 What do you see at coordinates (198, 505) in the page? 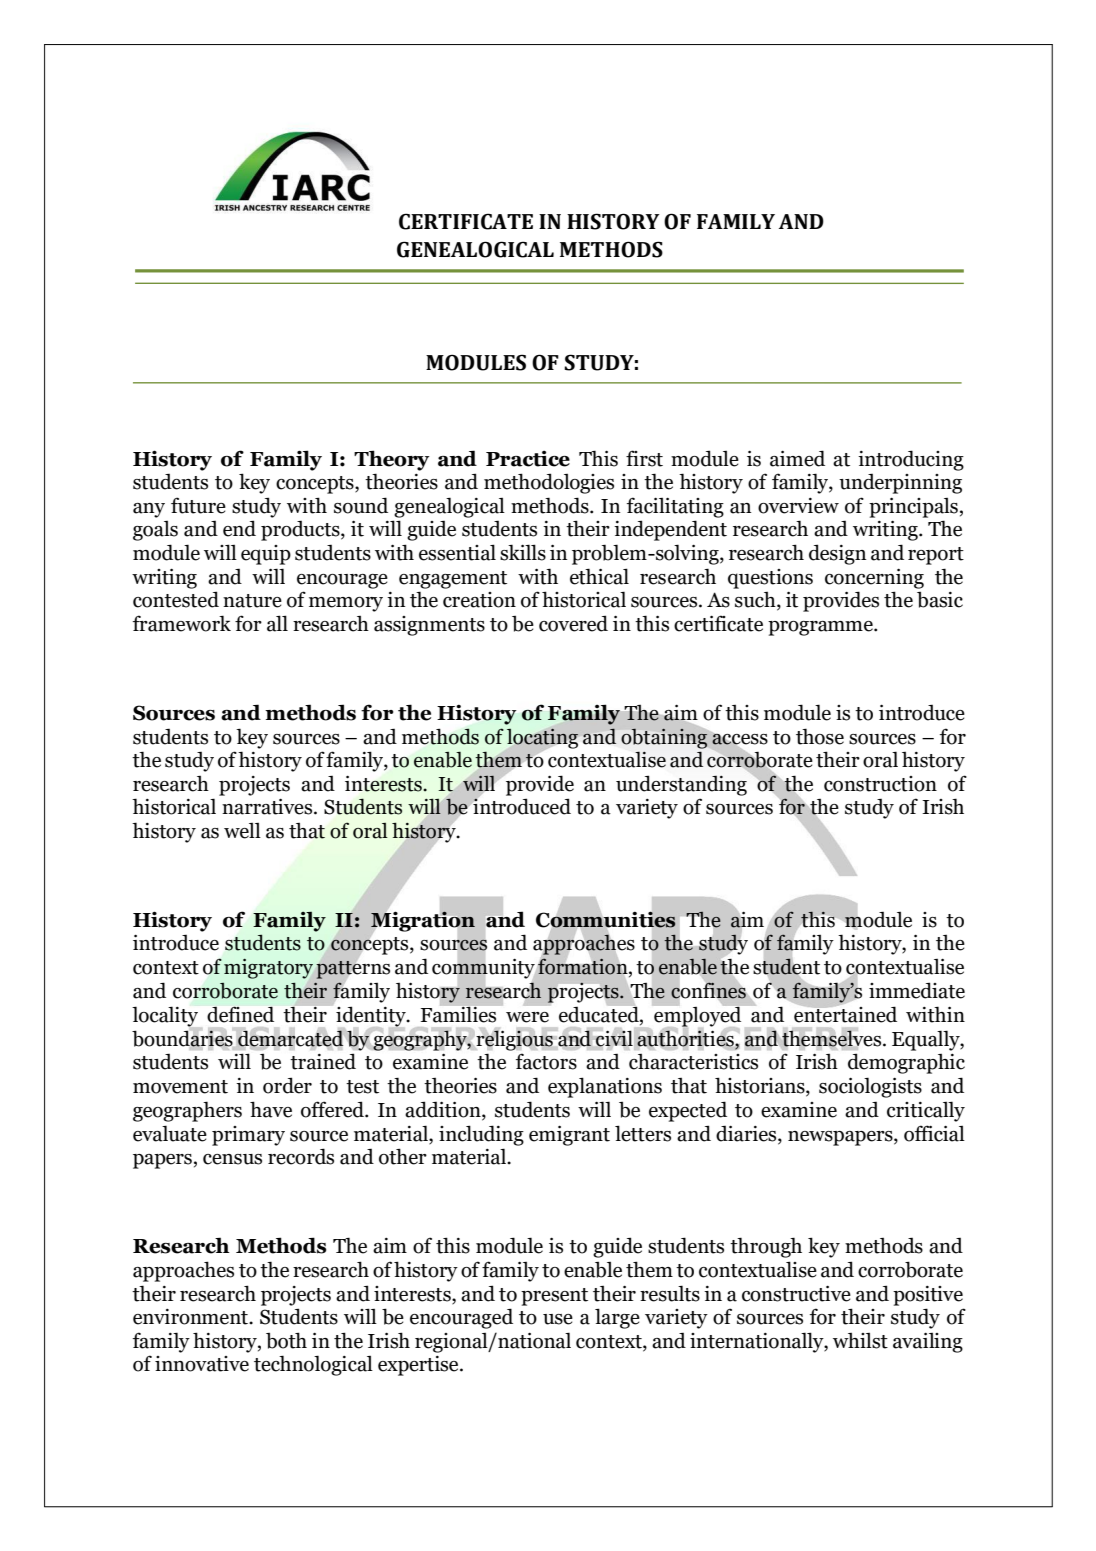
I see `future` at bounding box center [198, 505].
